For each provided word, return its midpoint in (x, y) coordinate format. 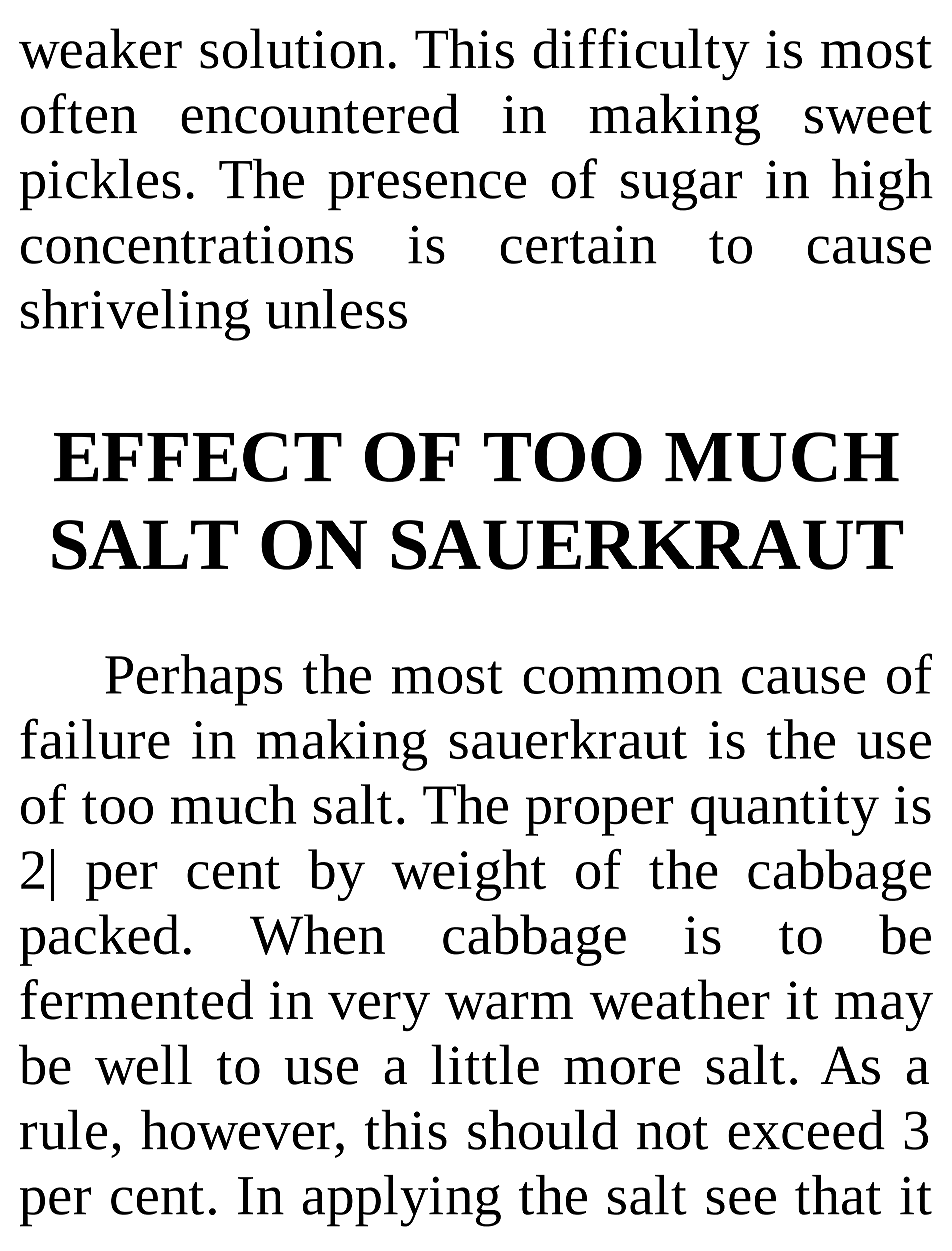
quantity (785, 811)
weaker (100, 48)
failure (95, 738)
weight (468, 875)
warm (509, 1006)
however (239, 1130)
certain (578, 244)
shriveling (135, 315)
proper (599, 816)
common (622, 680)
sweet (868, 117)
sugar (681, 190)
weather (679, 999)
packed (100, 940)
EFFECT (198, 457)
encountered (320, 113)
